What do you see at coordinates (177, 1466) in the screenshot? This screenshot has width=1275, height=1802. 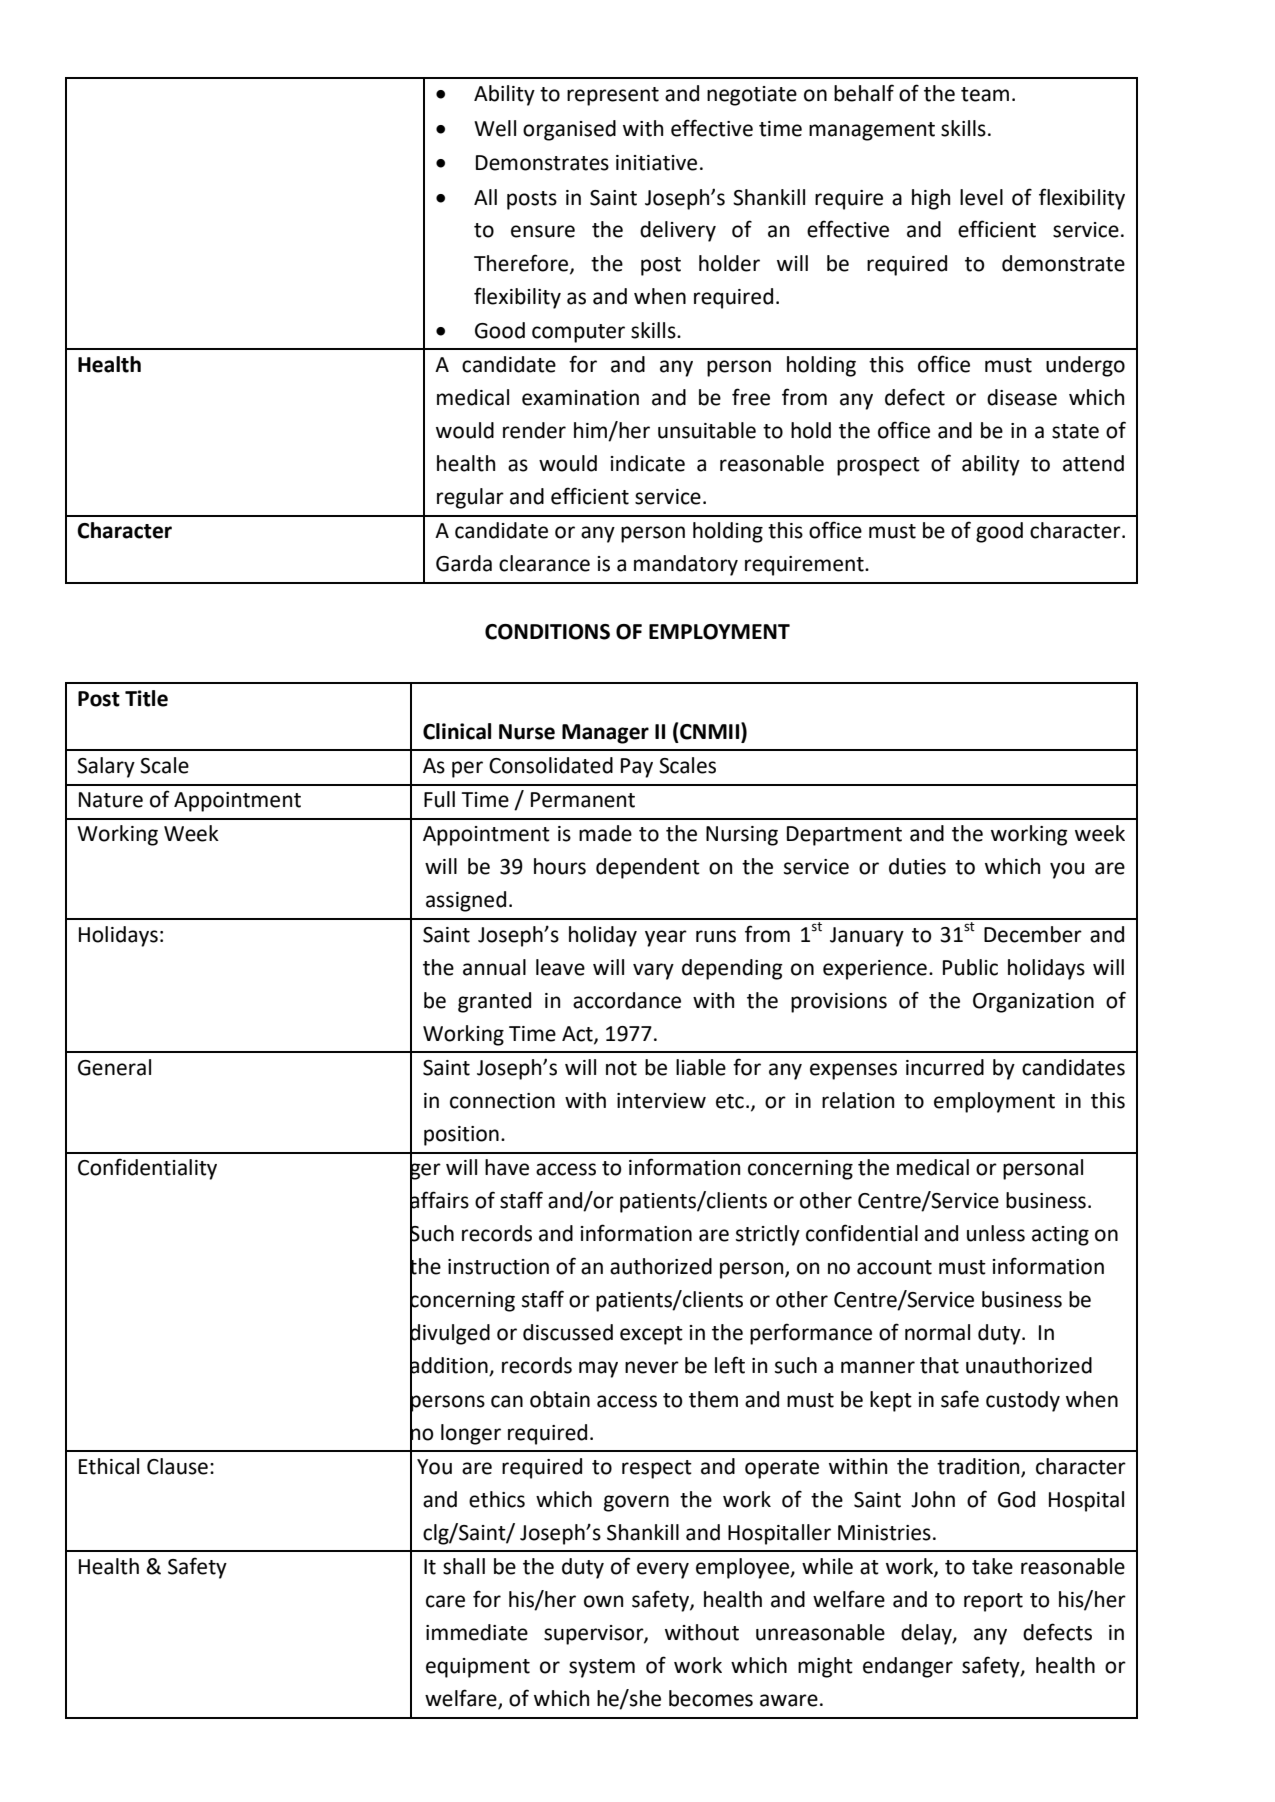 I see `Clause` at bounding box center [177, 1466].
